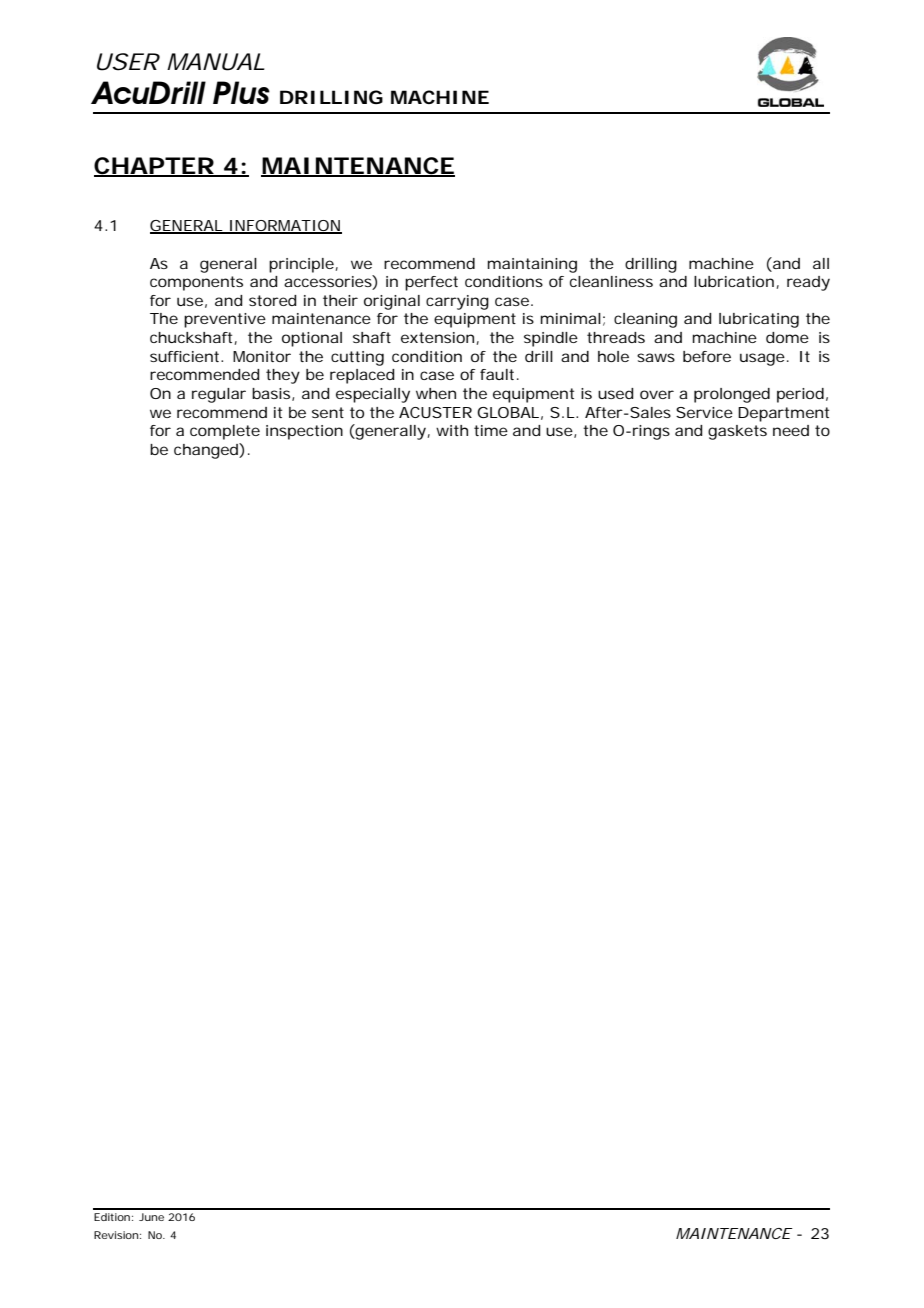 The height and width of the document is (1308, 924). Describe the element at coordinates (734, 281) in the document. I see `lubrication` at that location.
